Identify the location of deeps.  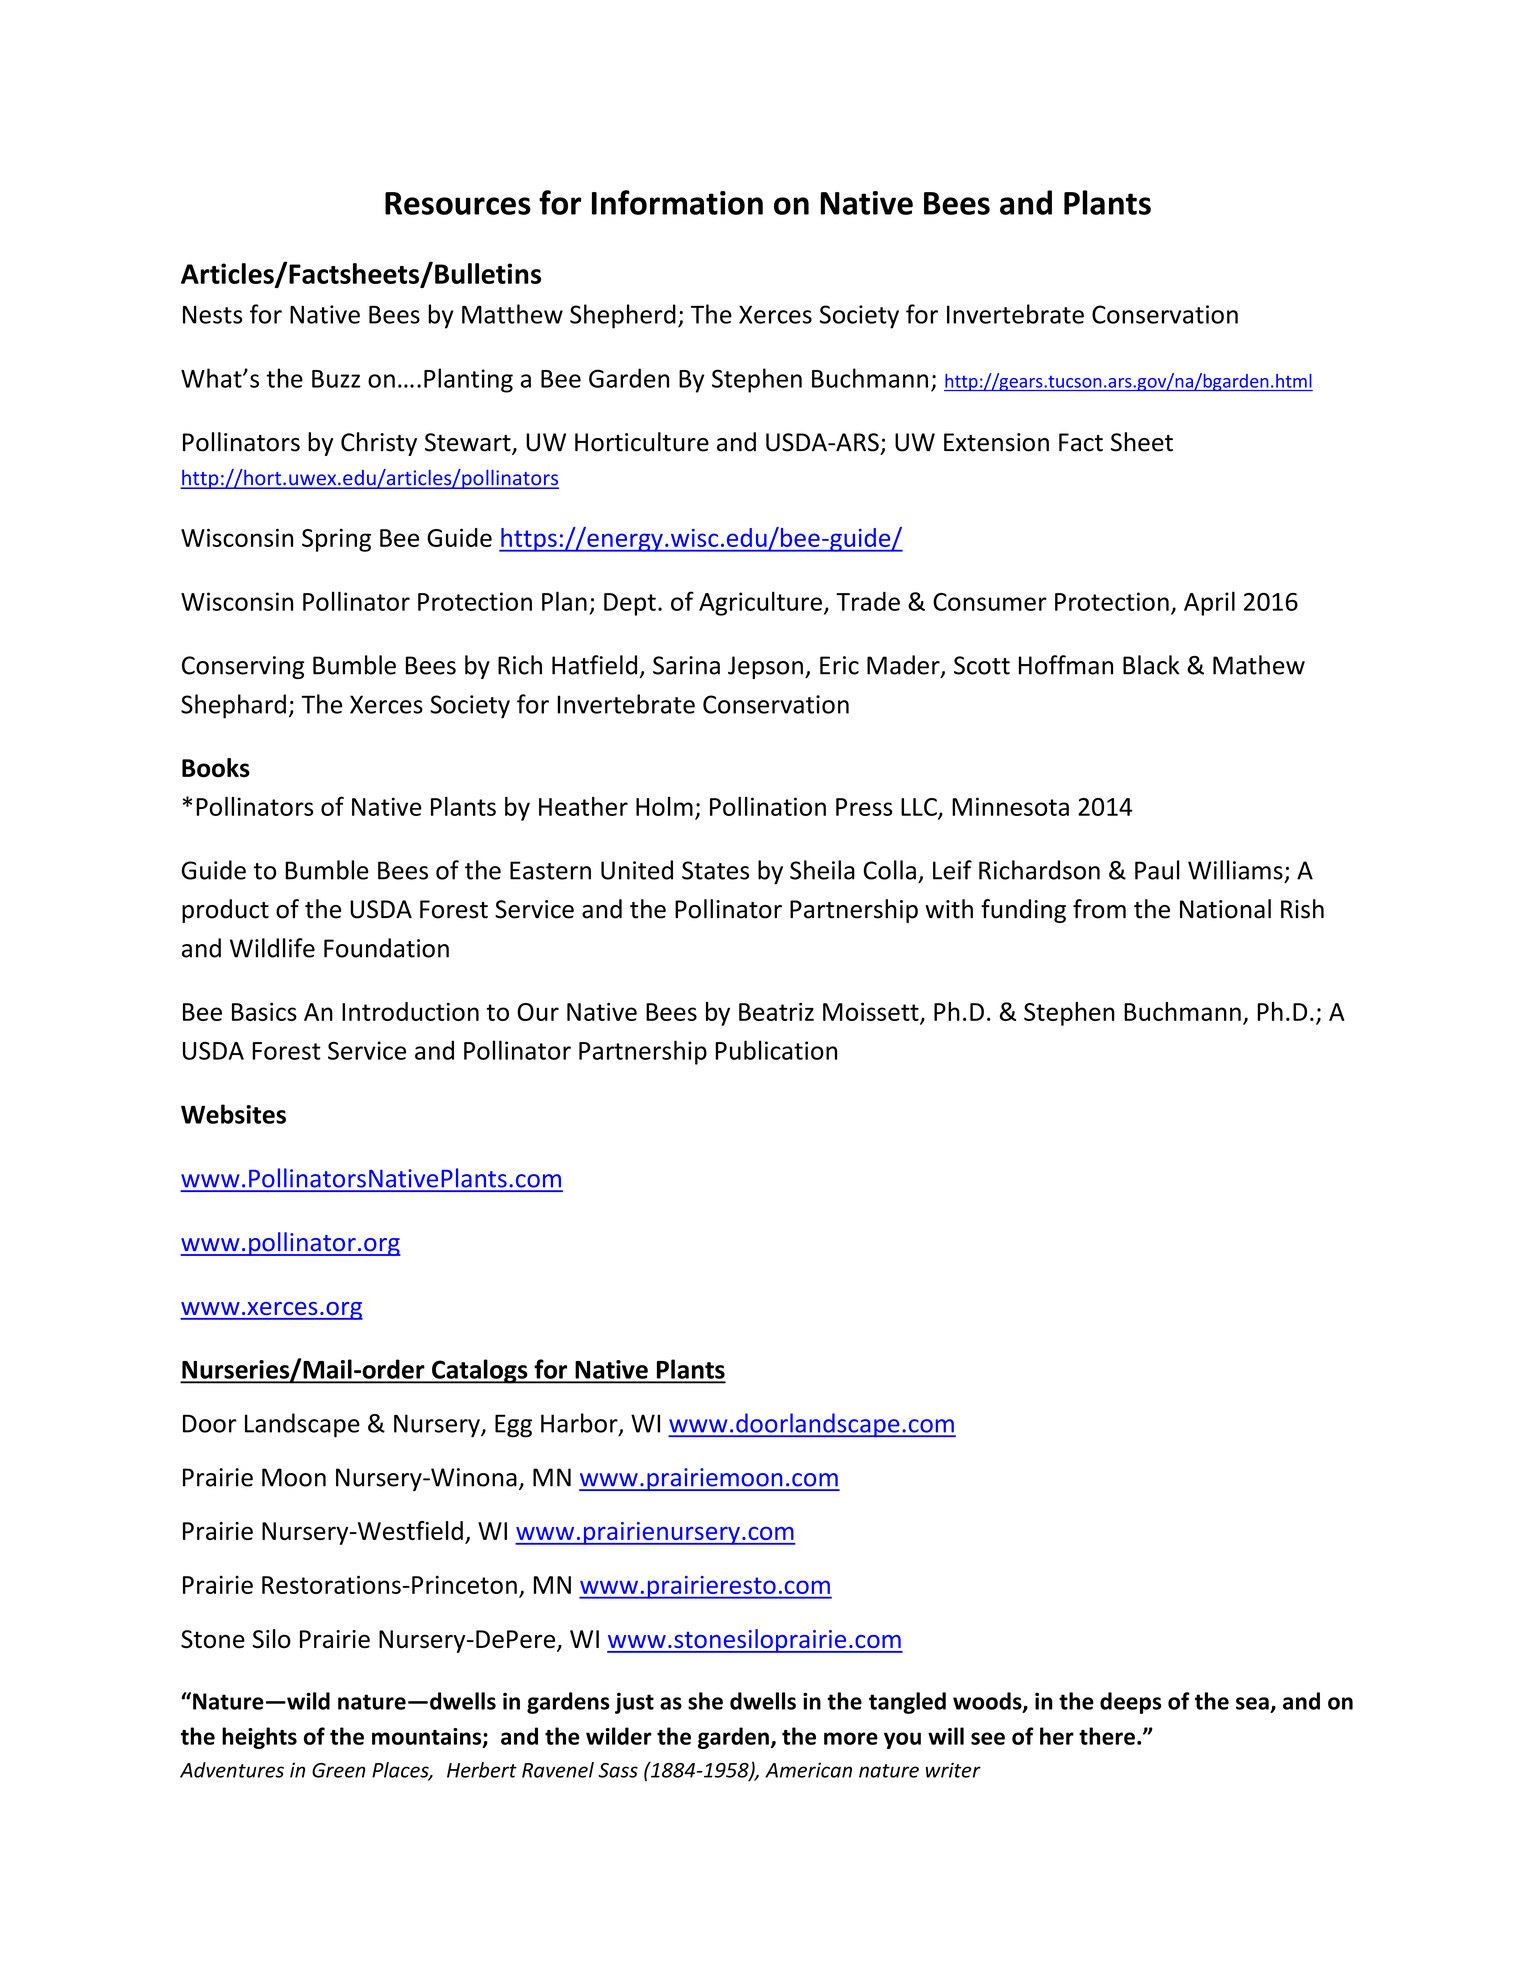
(1131, 1703).
